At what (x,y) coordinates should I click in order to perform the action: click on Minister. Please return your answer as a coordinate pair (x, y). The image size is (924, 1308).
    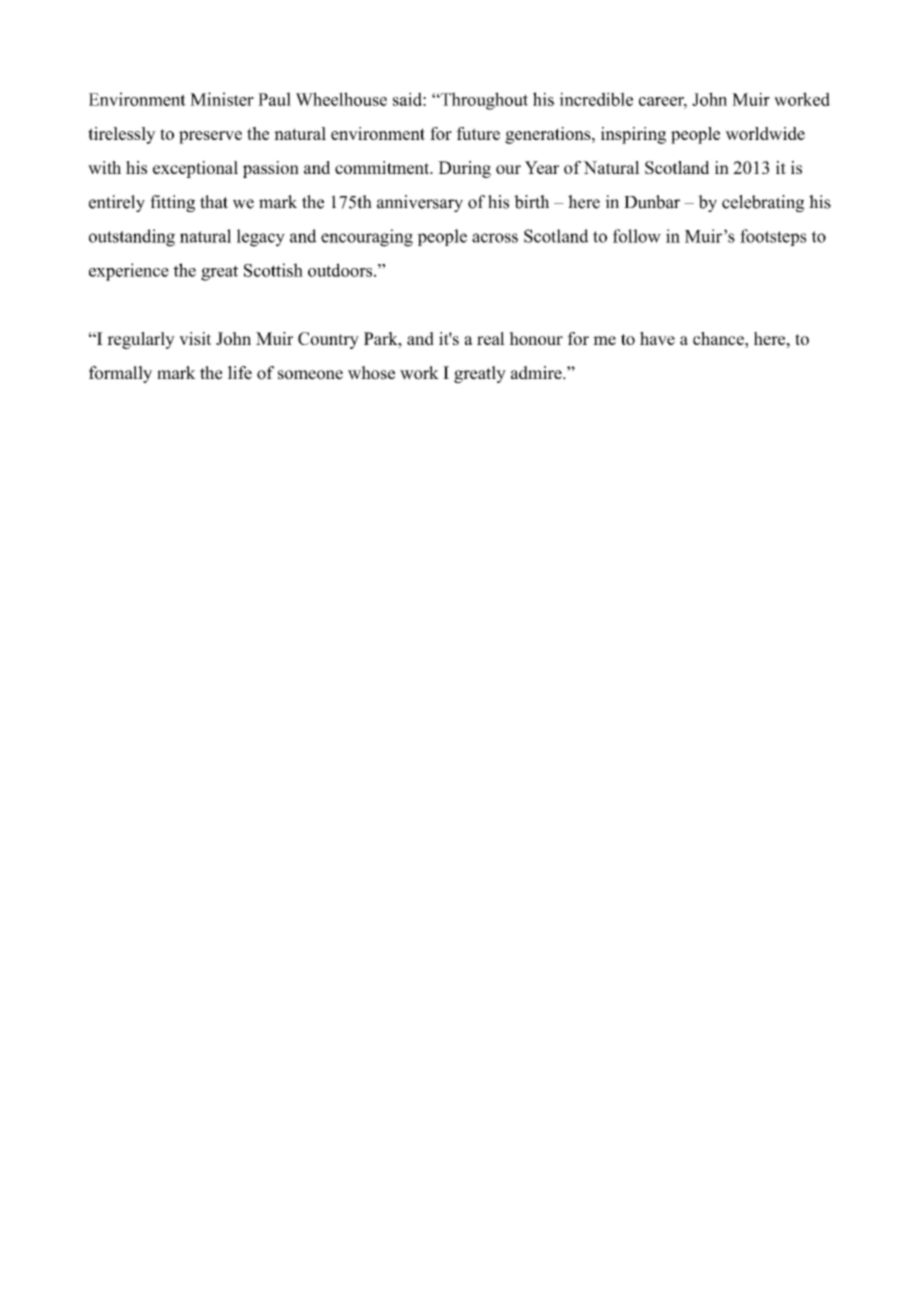
    Looking at the image, I should click on (222, 99).
